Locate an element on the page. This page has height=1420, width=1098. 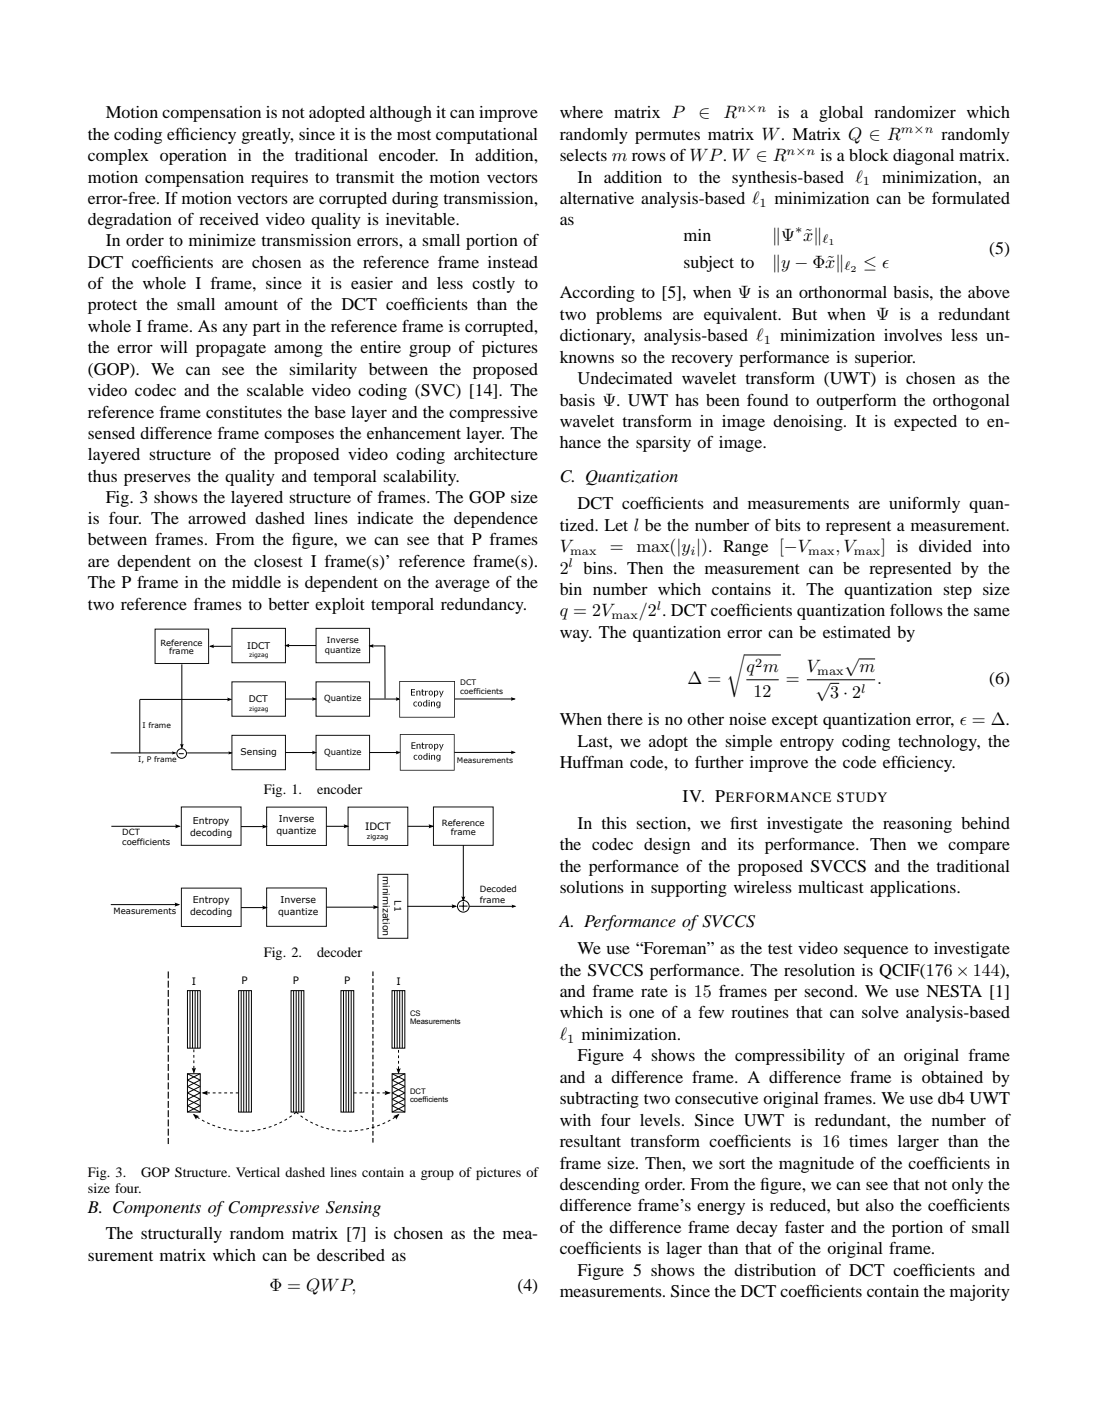
also is located at coordinates (880, 1205).
